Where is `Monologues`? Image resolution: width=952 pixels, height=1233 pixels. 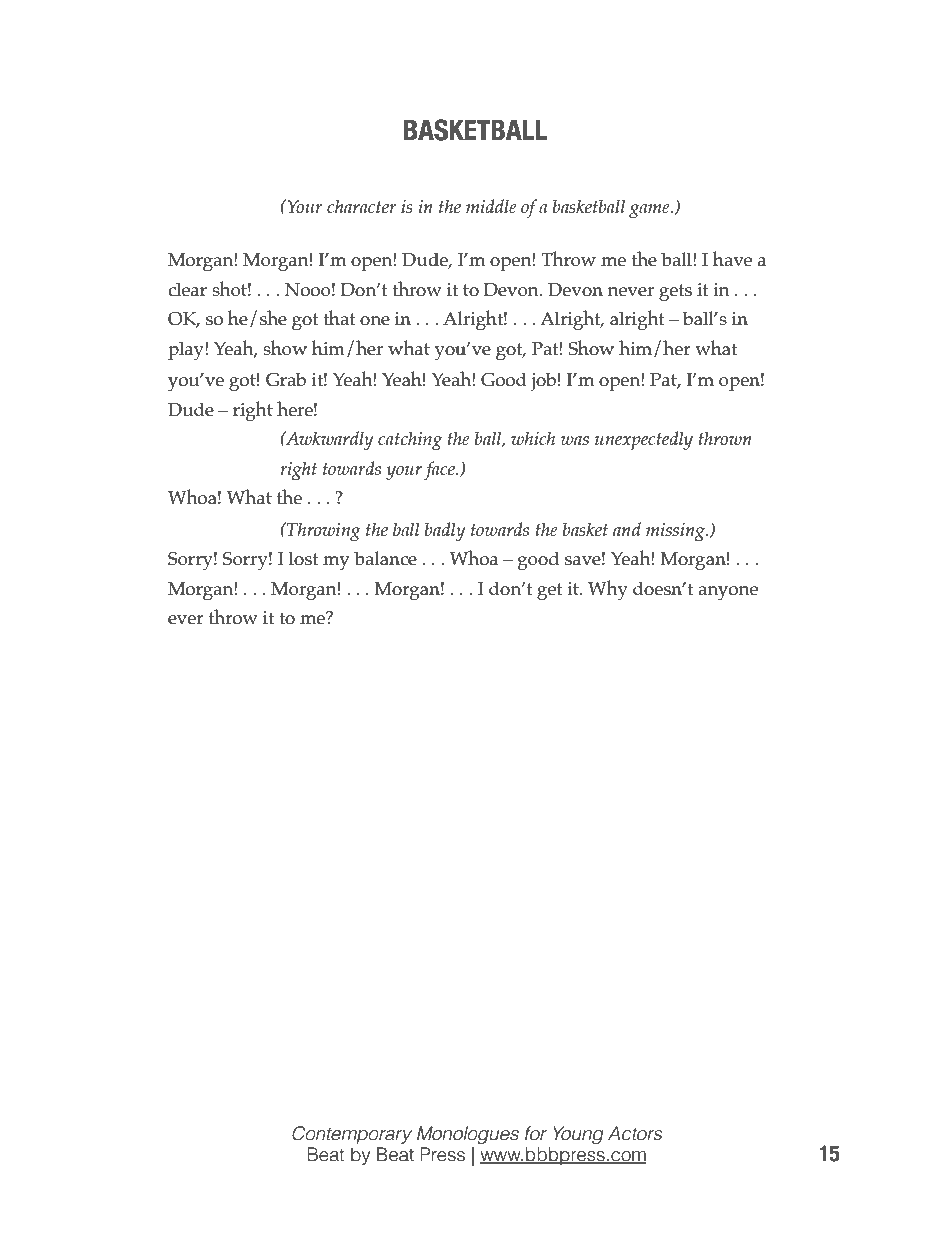 Monologues is located at coordinates (468, 1135).
